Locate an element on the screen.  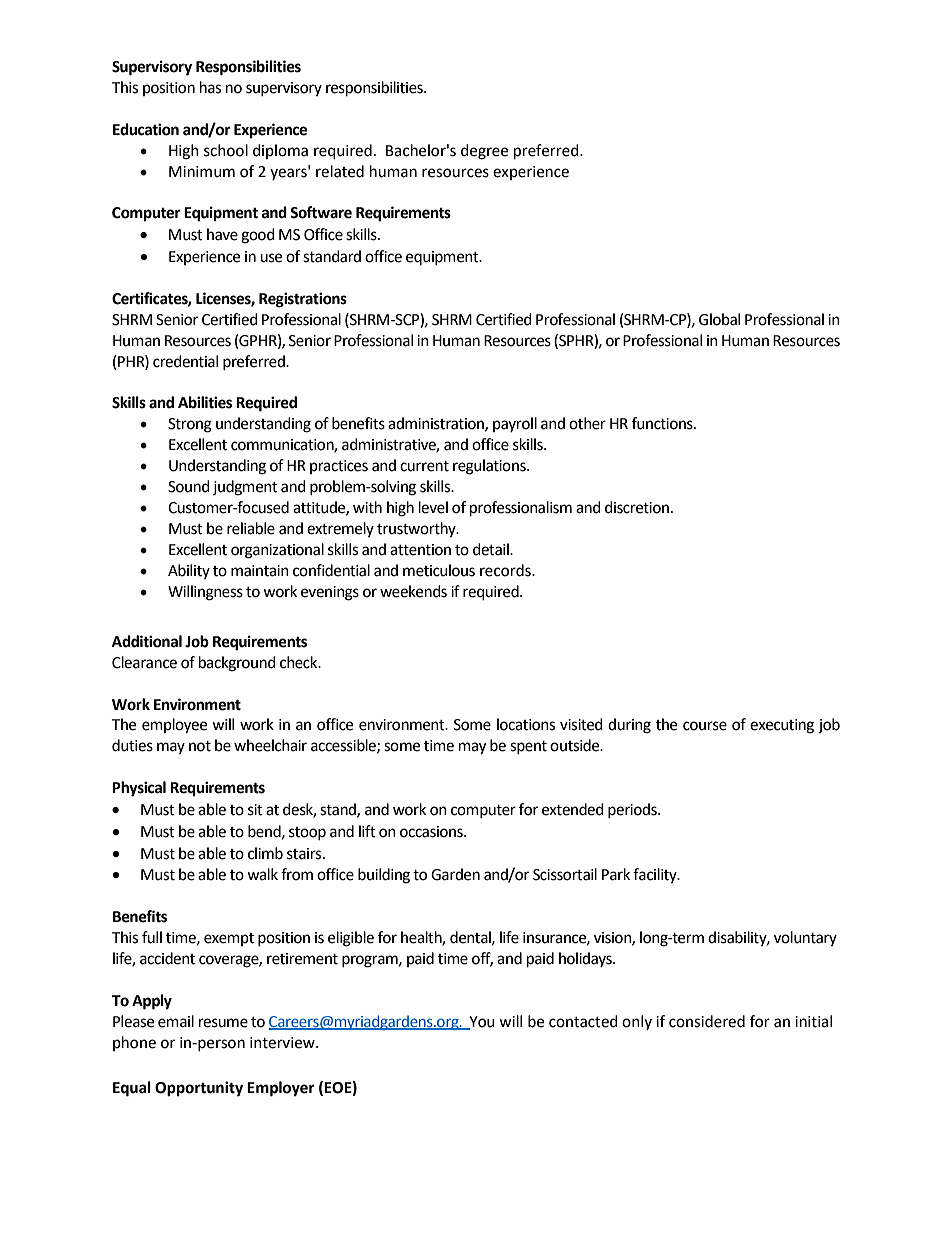
Opportunity is located at coordinates (199, 1089).
